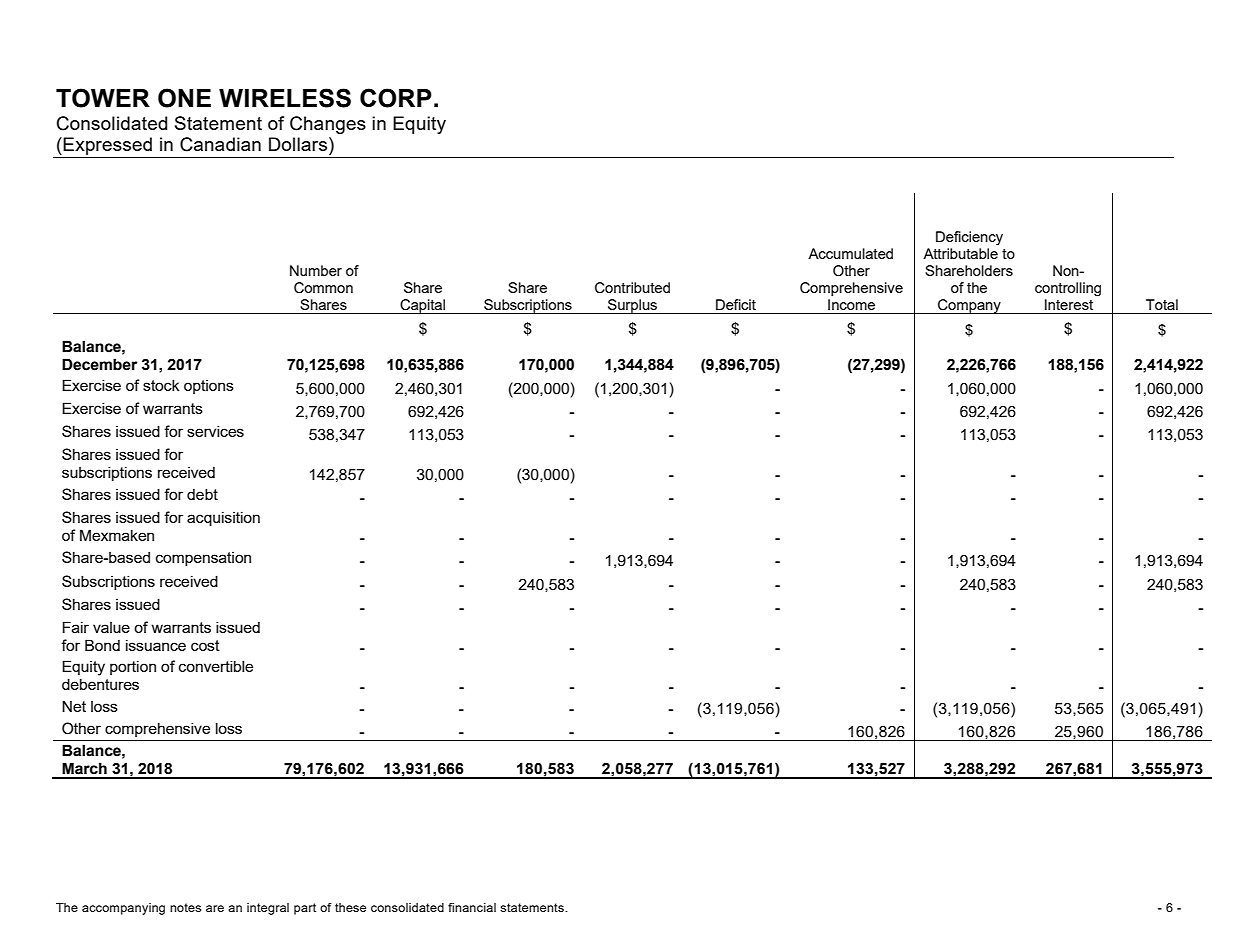 The image size is (1233, 952). I want to click on financial, so click(472, 907).
